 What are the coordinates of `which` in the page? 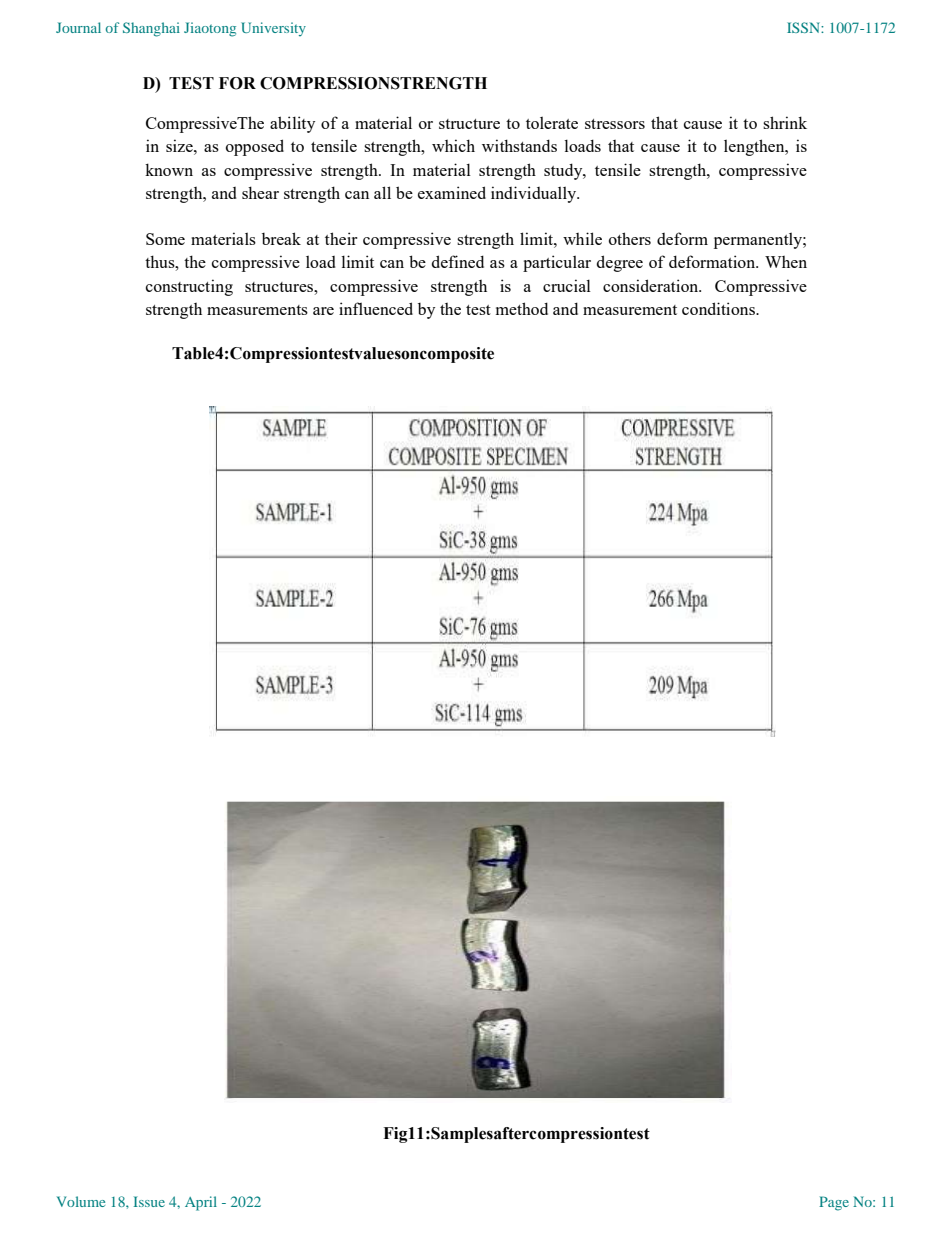 It's located at (453, 145).
